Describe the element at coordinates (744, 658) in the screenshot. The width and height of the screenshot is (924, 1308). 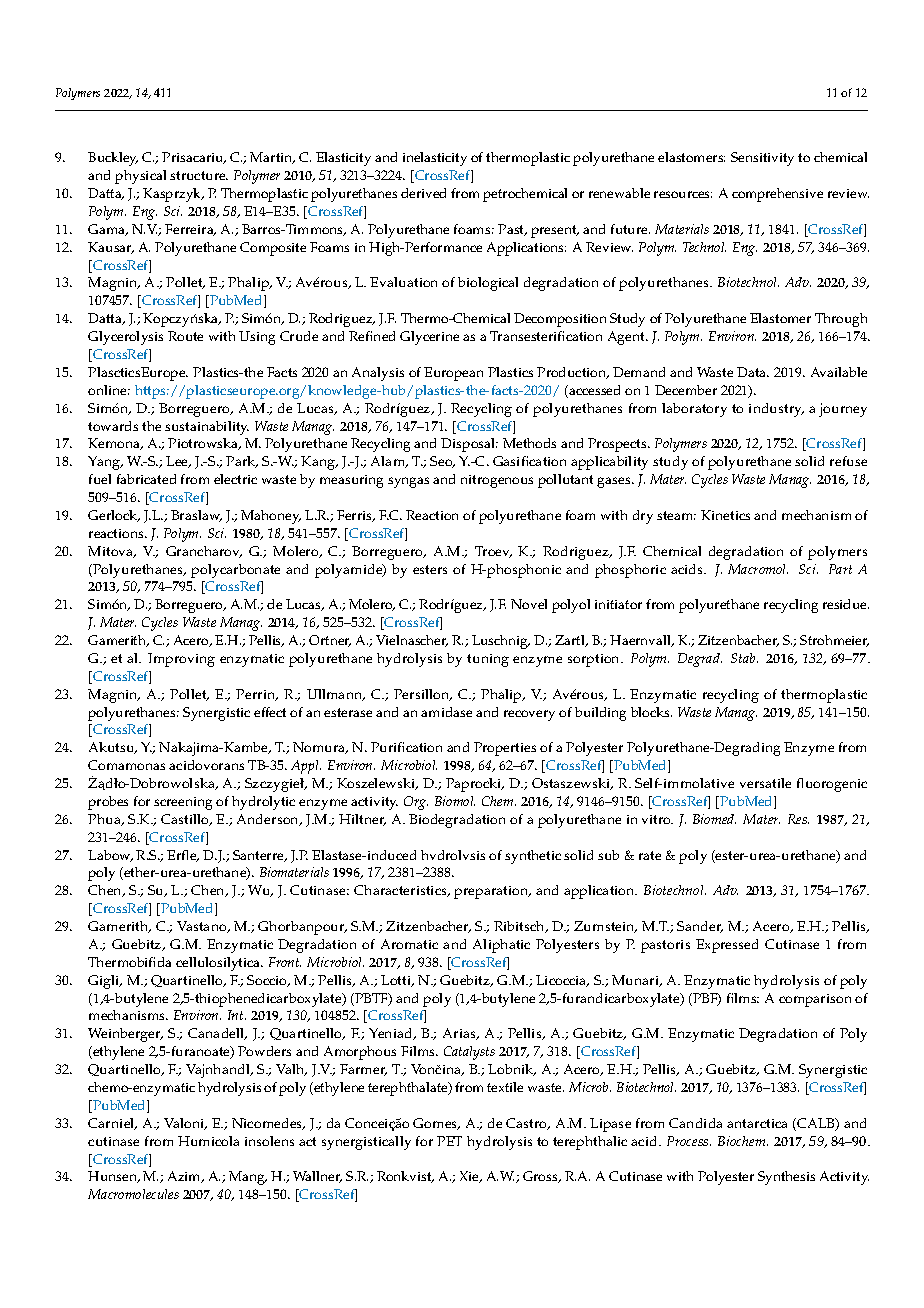
I see `Stab` at that location.
